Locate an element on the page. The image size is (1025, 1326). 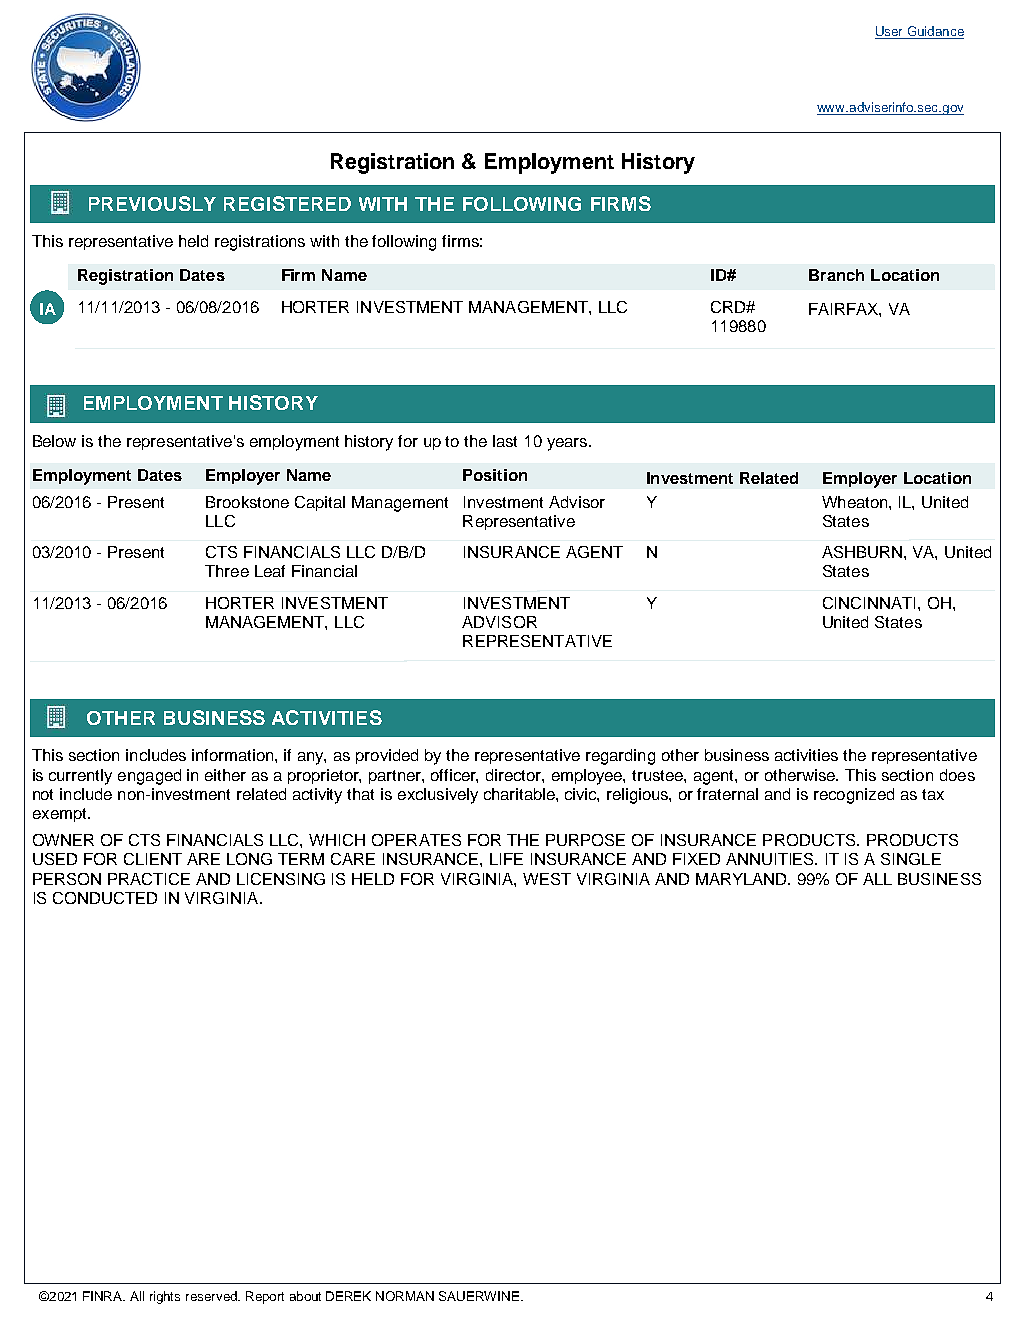
REGISTERED is located at coordinates (287, 203).
